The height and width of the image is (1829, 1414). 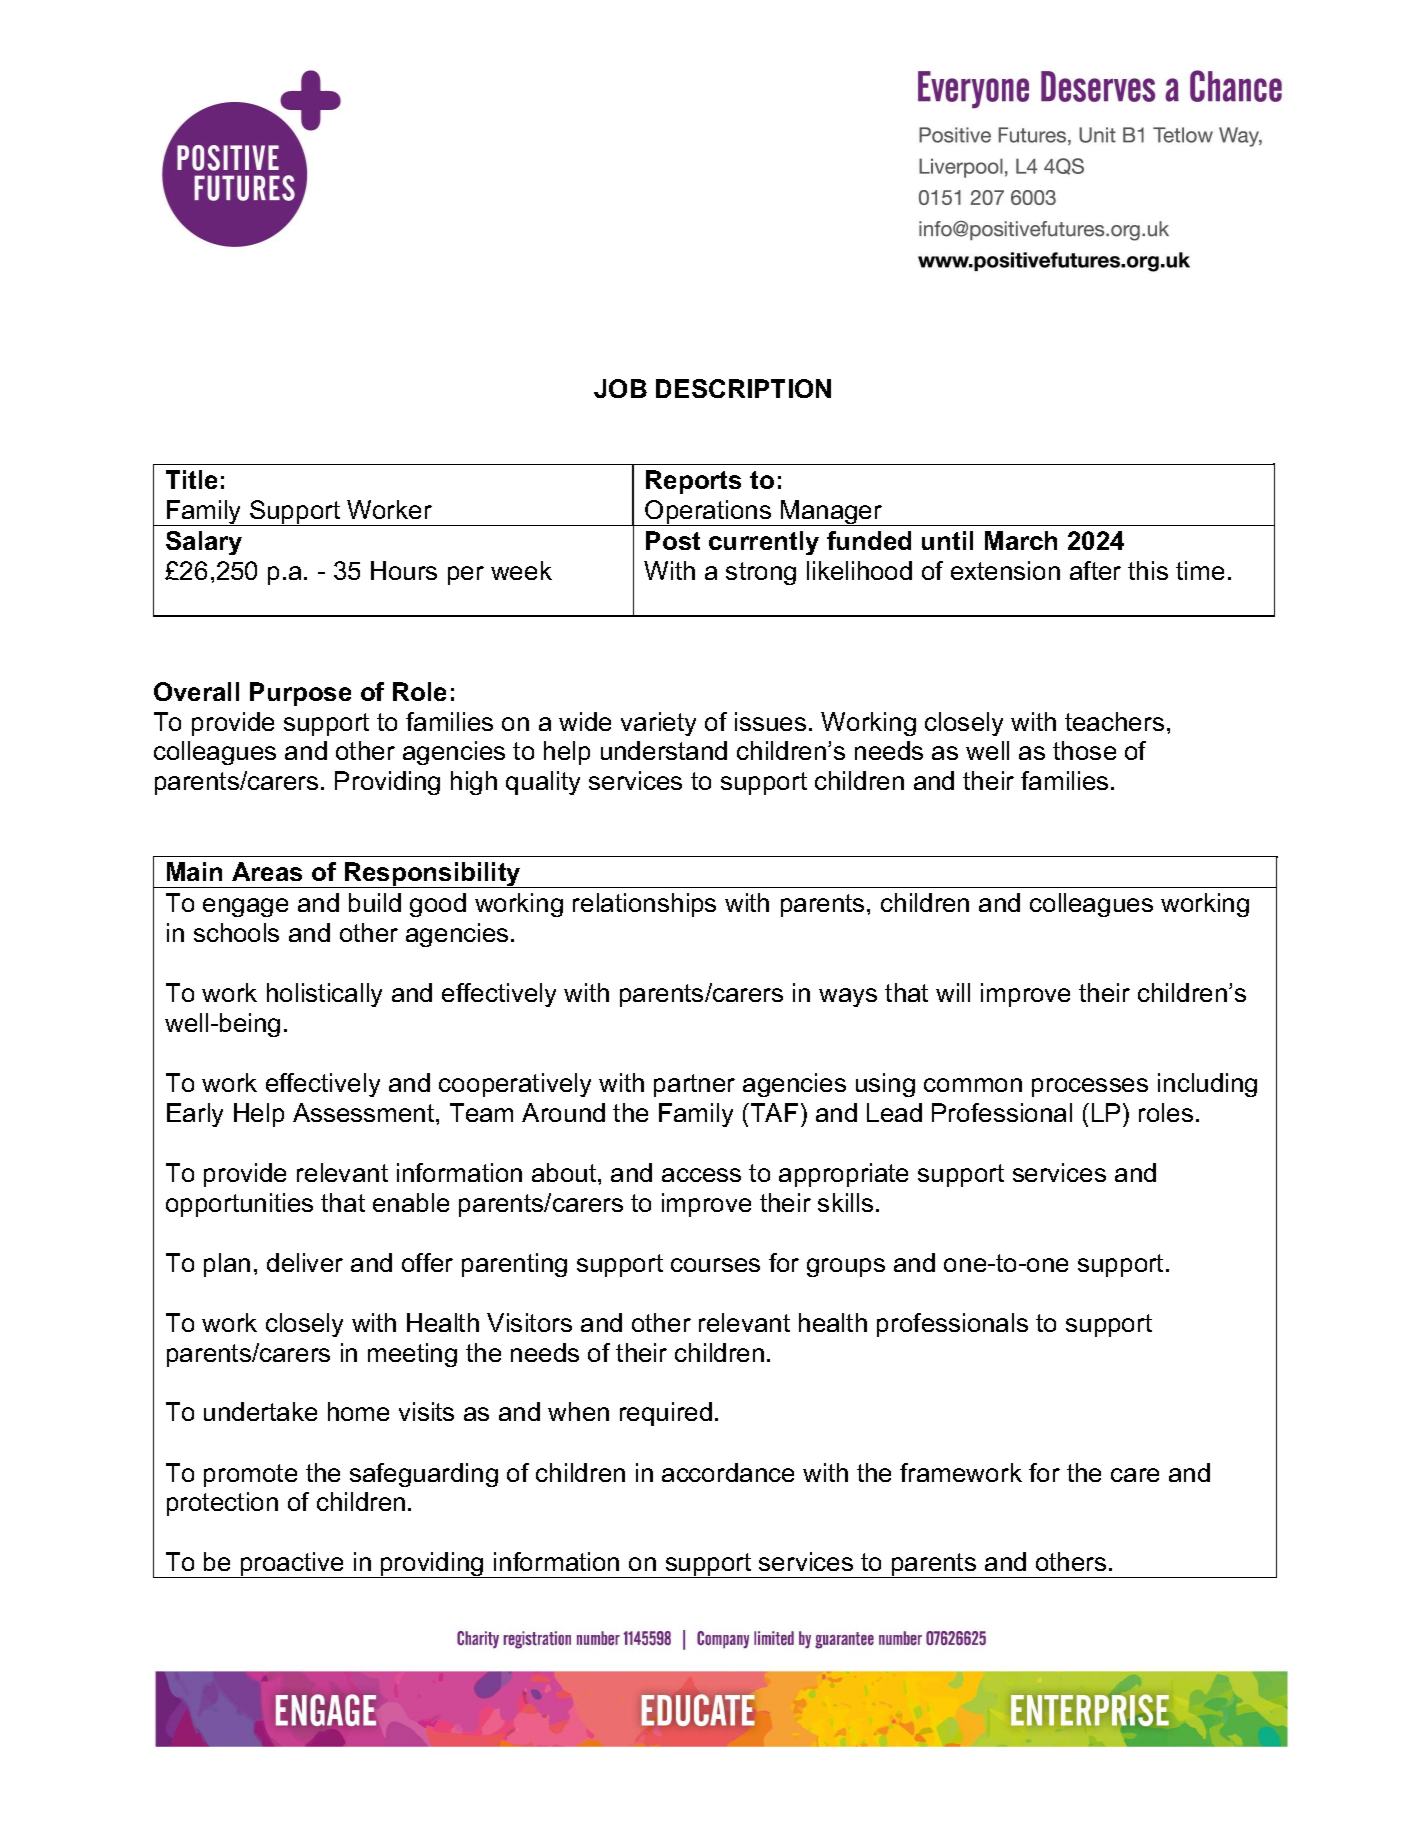 I want to click on Areas, so click(x=267, y=871).
